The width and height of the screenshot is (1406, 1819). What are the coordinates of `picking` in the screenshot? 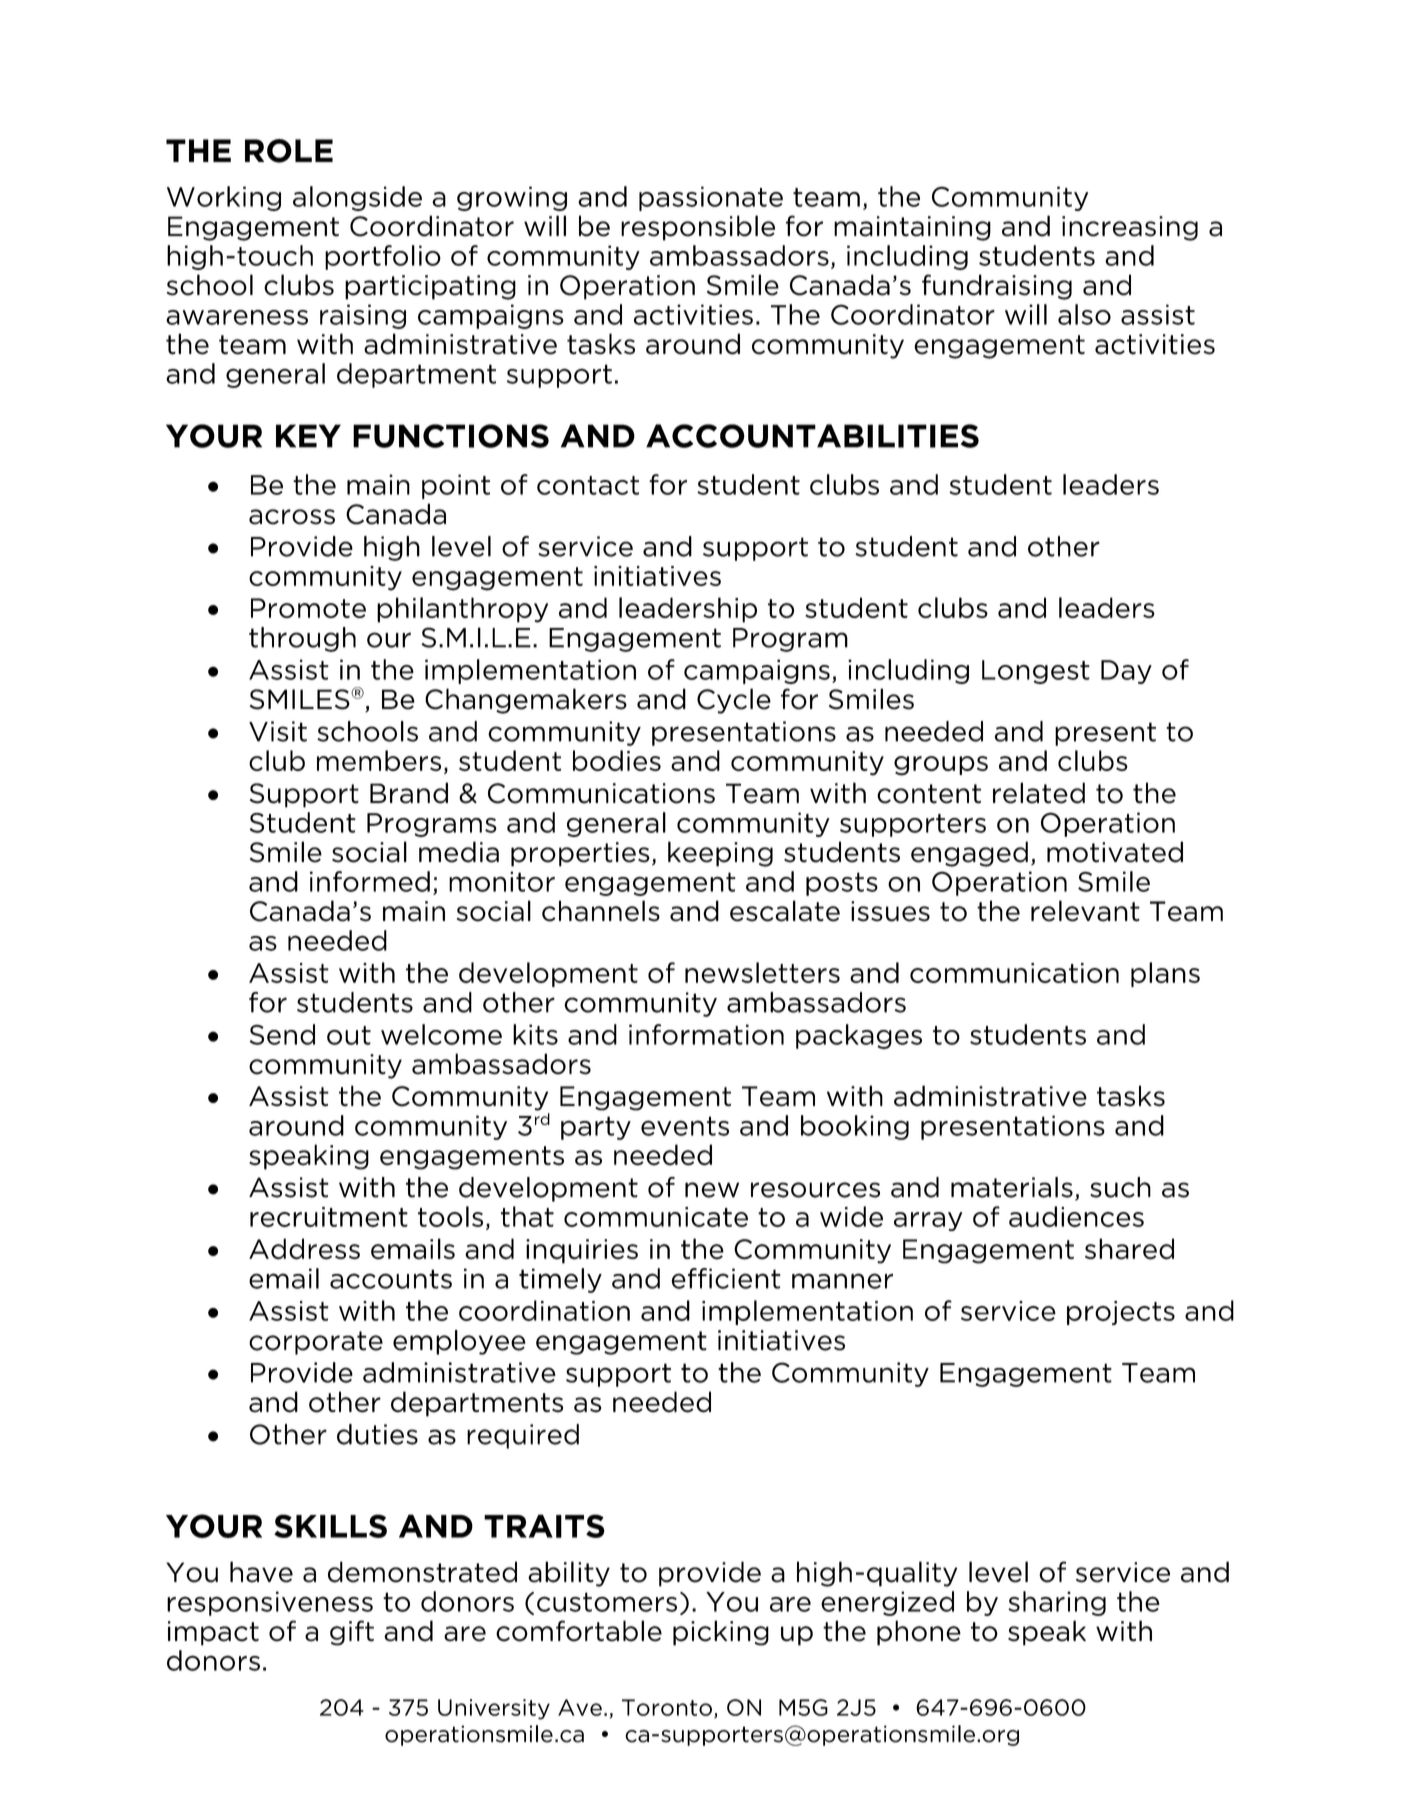 It's located at (721, 1633).
